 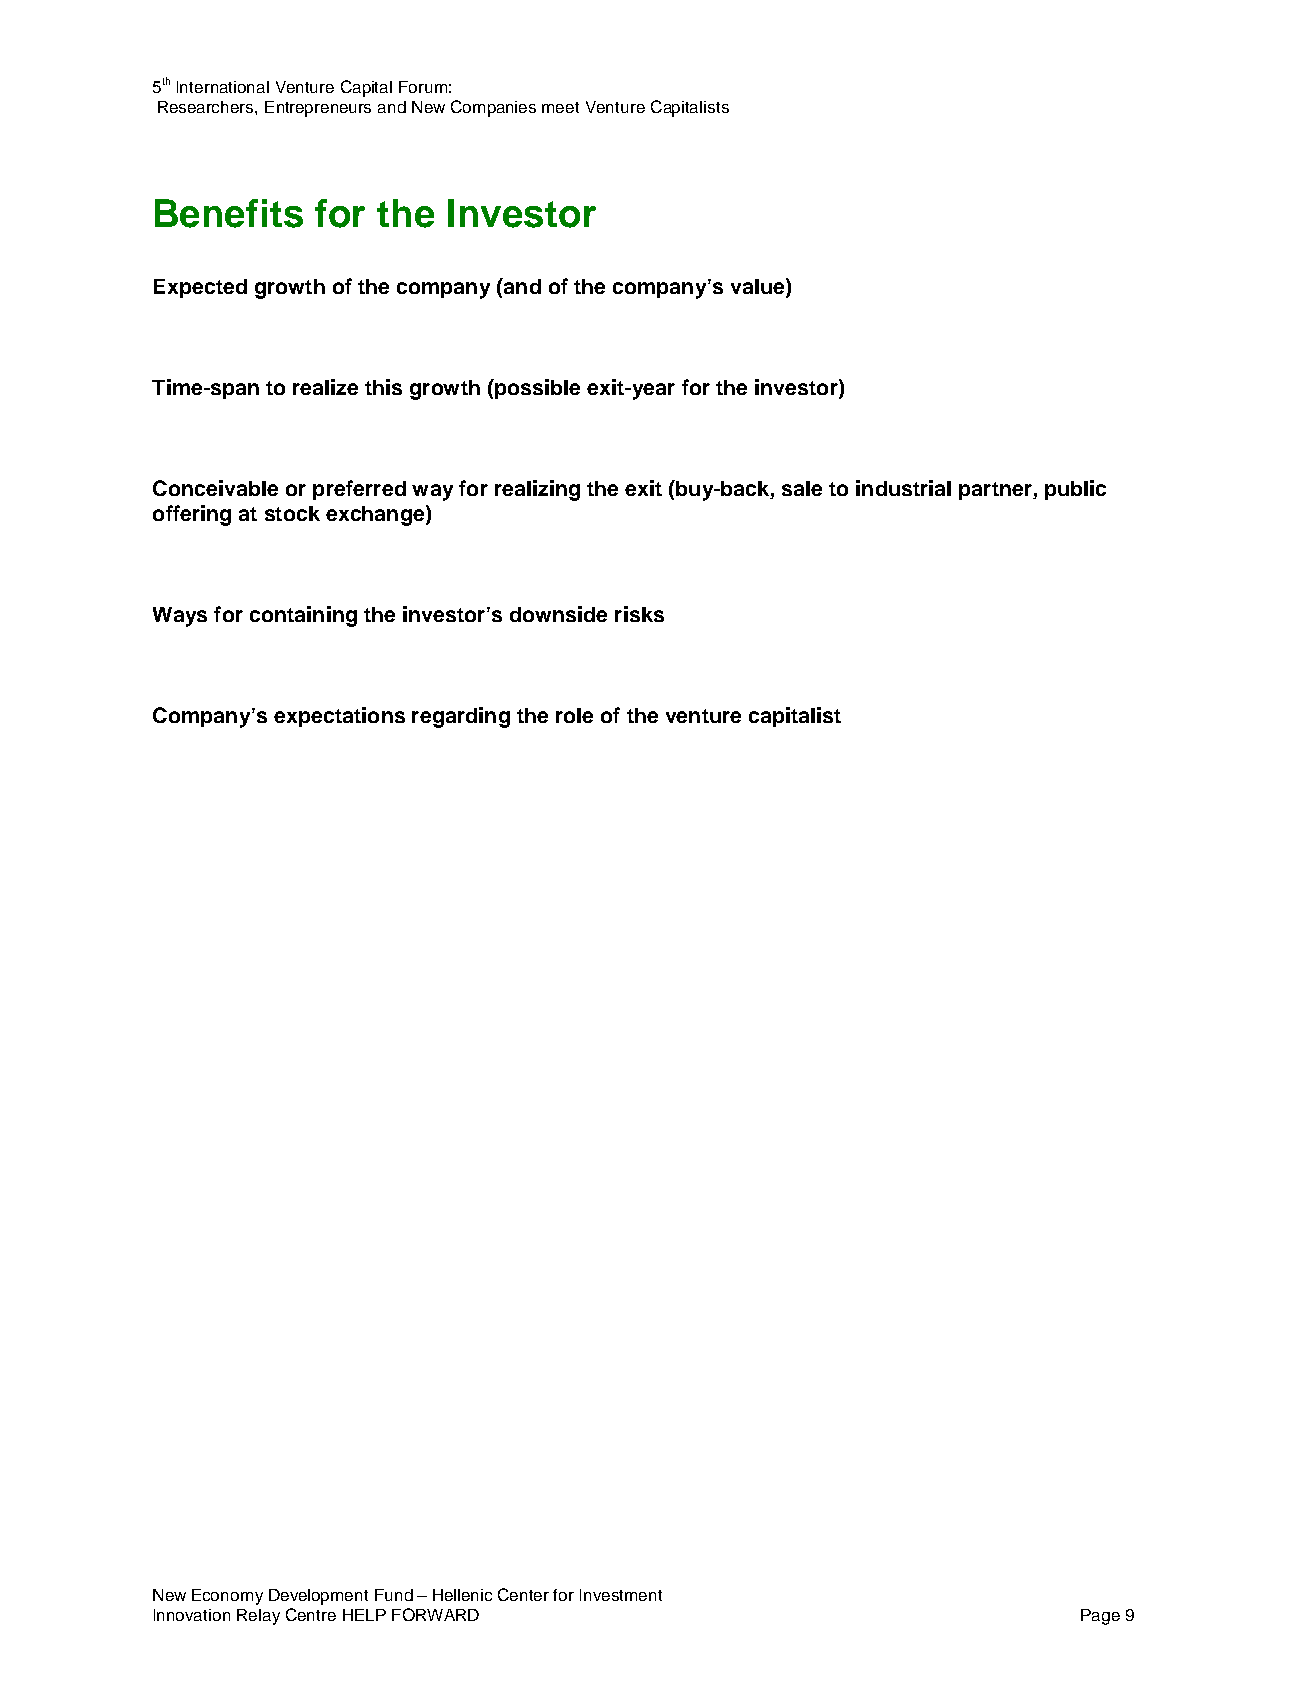 What do you see at coordinates (560, 107) in the image?
I see `meet` at bounding box center [560, 107].
